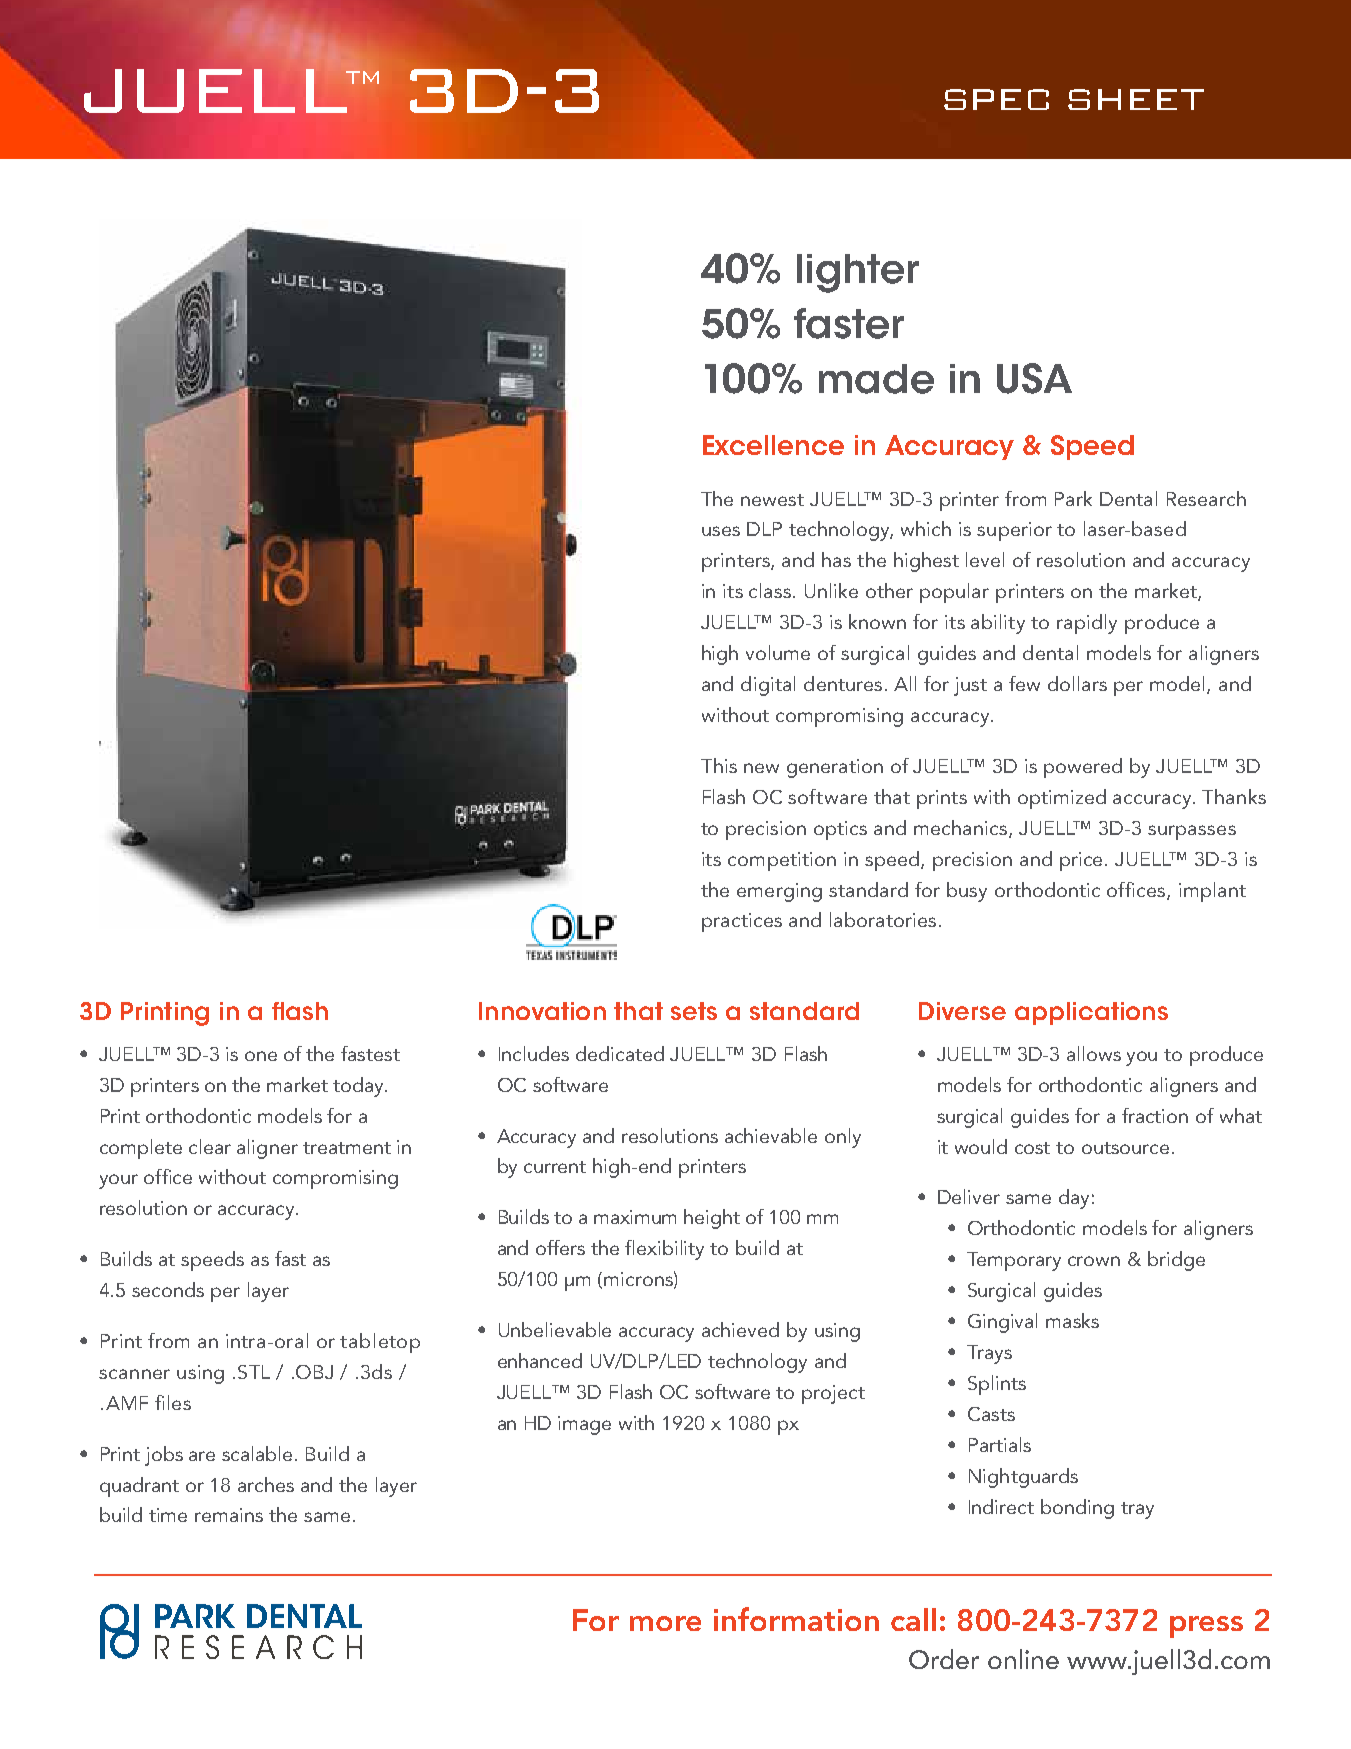 The image size is (1351, 1749). What do you see at coordinates (1136, 99) in the document?
I see `SHEET` at bounding box center [1136, 99].
